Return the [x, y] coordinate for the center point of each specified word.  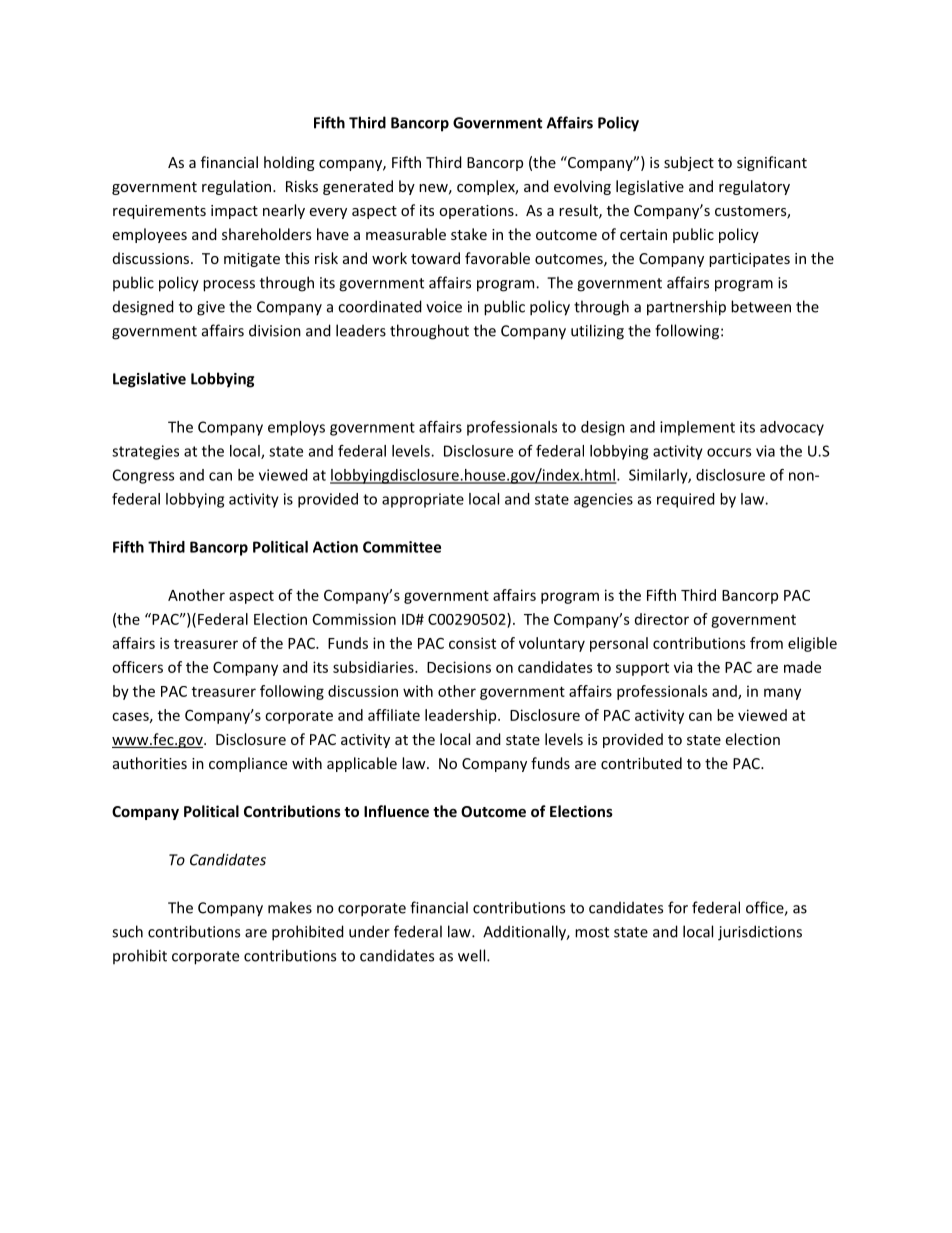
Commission [354, 619]
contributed [641, 763]
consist [472, 643]
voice [444, 307]
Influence [396, 811]
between [761, 306]
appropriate [423, 500]
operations [477, 212]
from [766, 643]
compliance [248, 764]
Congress [143, 476]
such [127, 931]
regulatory [754, 187]
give [211, 308]
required [686, 500]
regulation [236, 187]
